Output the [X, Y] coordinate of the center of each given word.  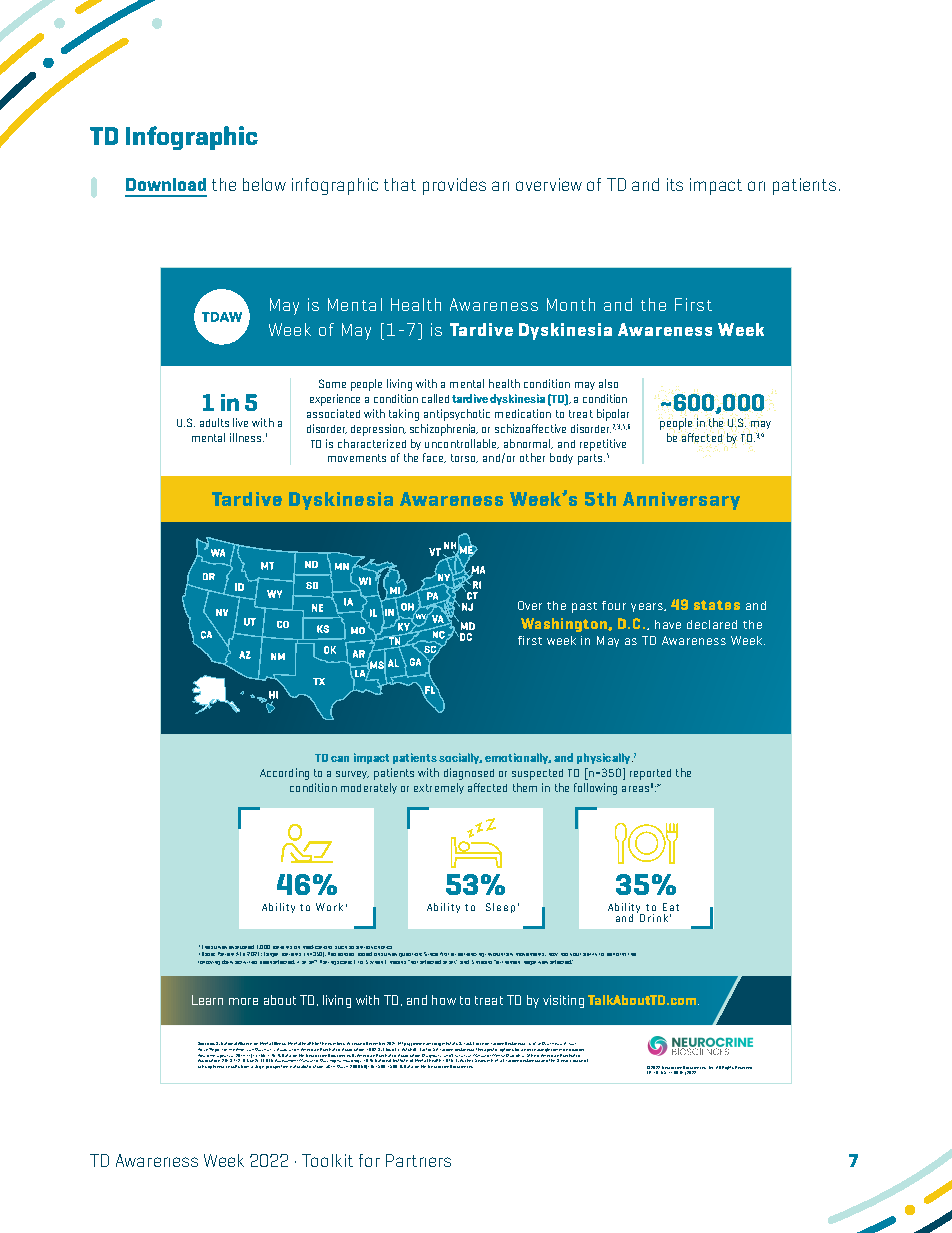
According [284, 774]
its [675, 184]
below [264, 184]
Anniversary [681, 501]
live [240, 422]
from [245, 1066]
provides [454, 186]
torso [464, 458]
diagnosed [469, 774]
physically [605, 758]
